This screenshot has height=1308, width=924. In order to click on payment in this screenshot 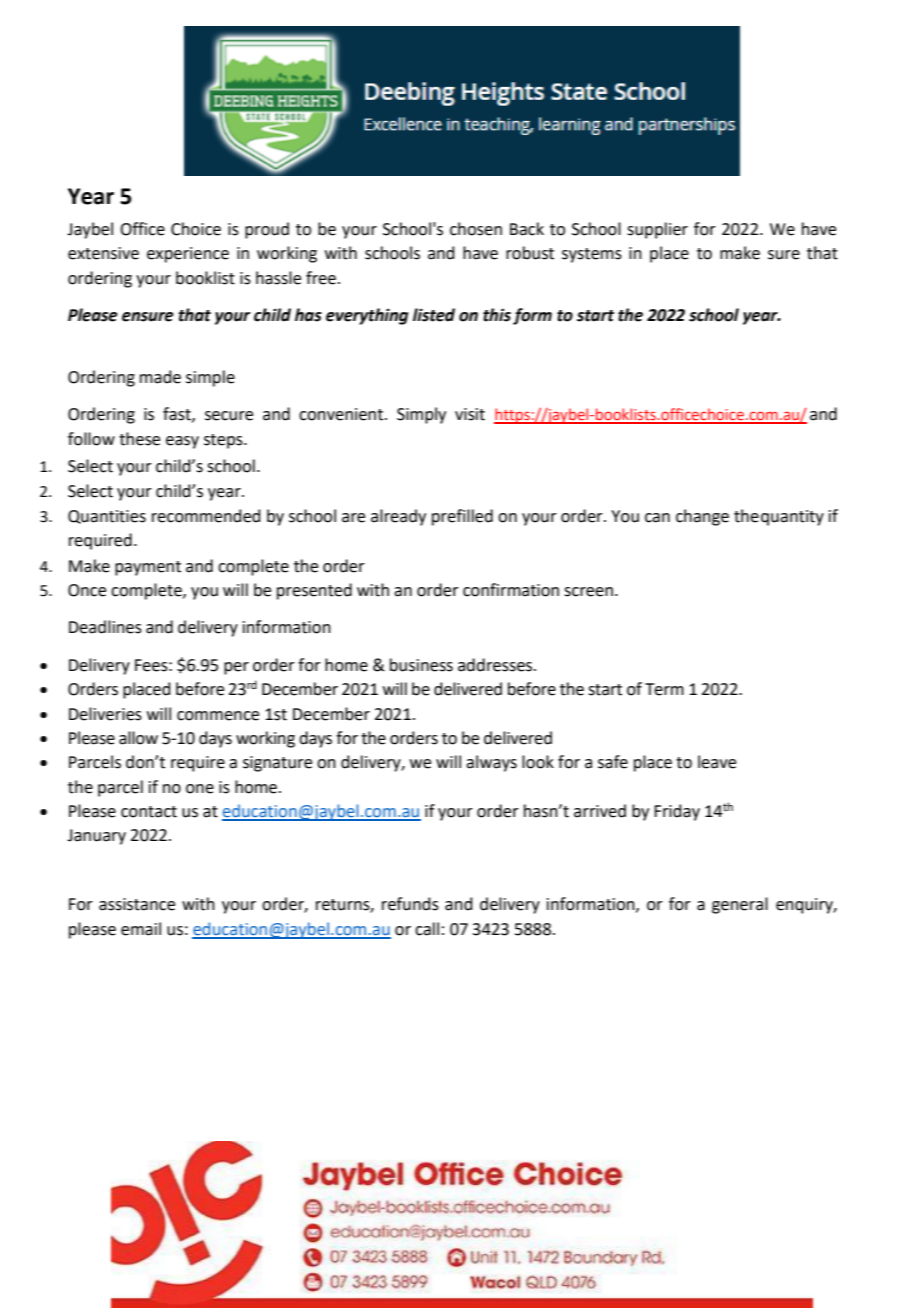, I will do `click(148, 568)`.
